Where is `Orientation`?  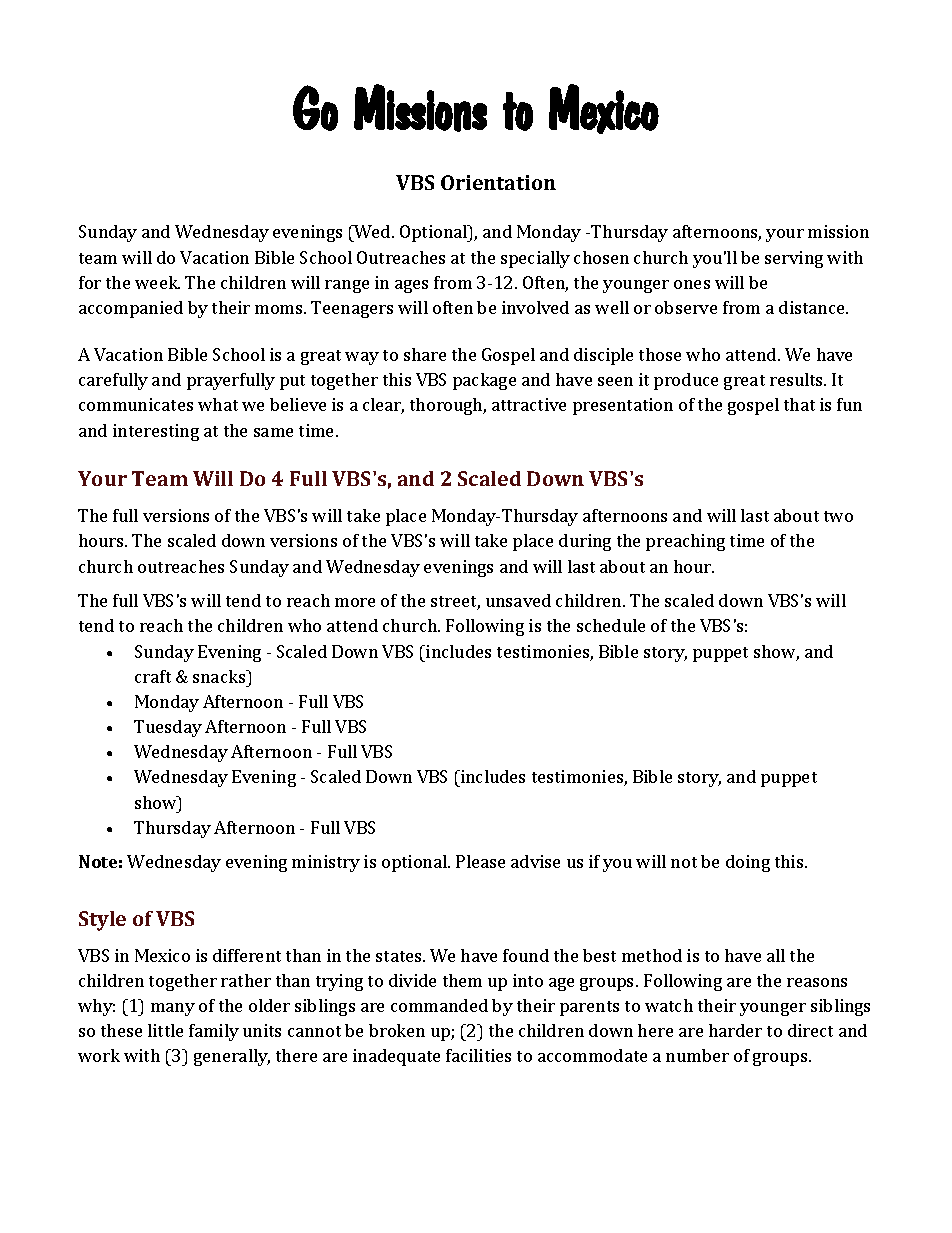
Orientation is located at coordinates (498, 182).
